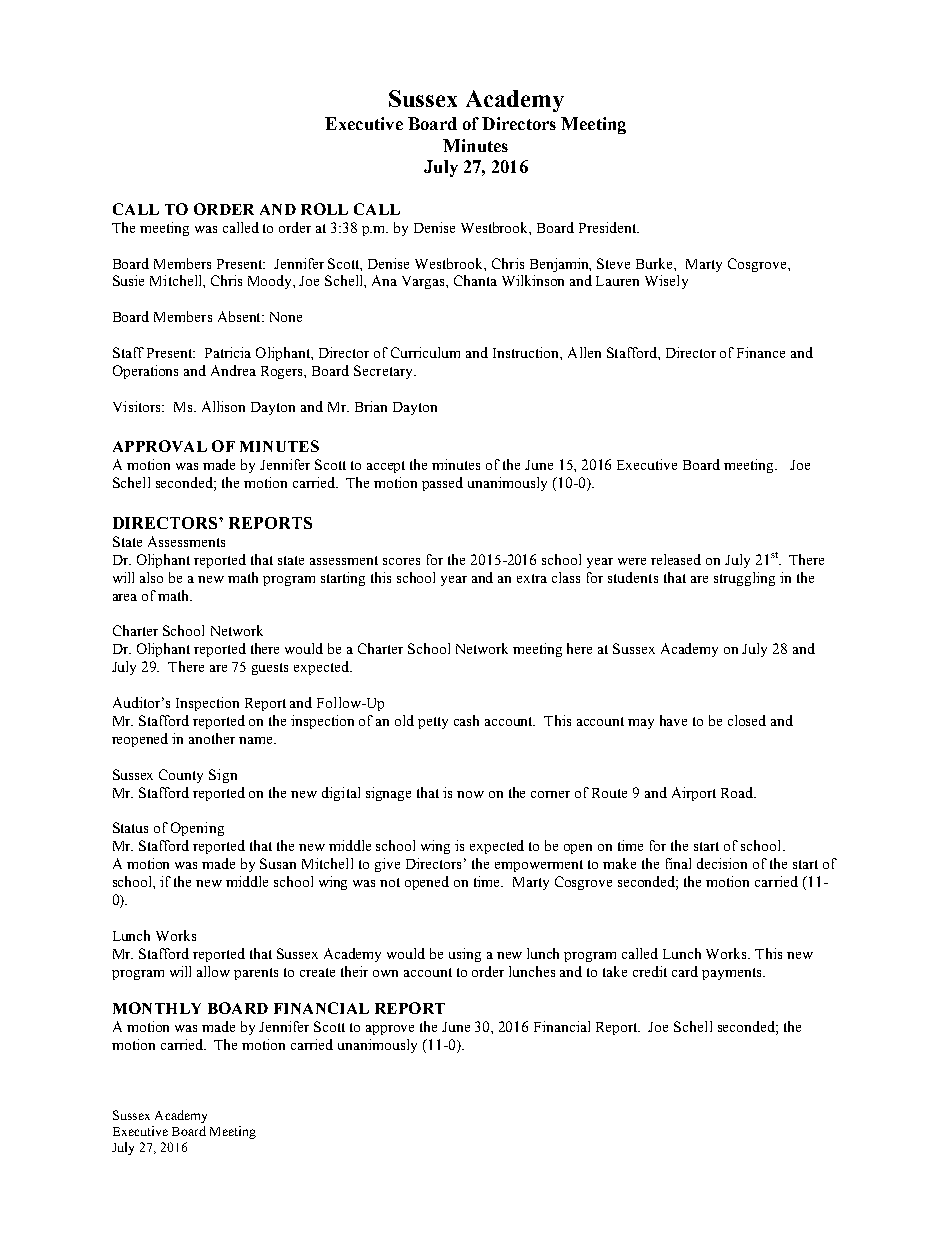 The height and width of the screenshot is (1233, 952). Describe the element at coordinates (128, 280) in the screenshot. I see `Susie` at that location.
